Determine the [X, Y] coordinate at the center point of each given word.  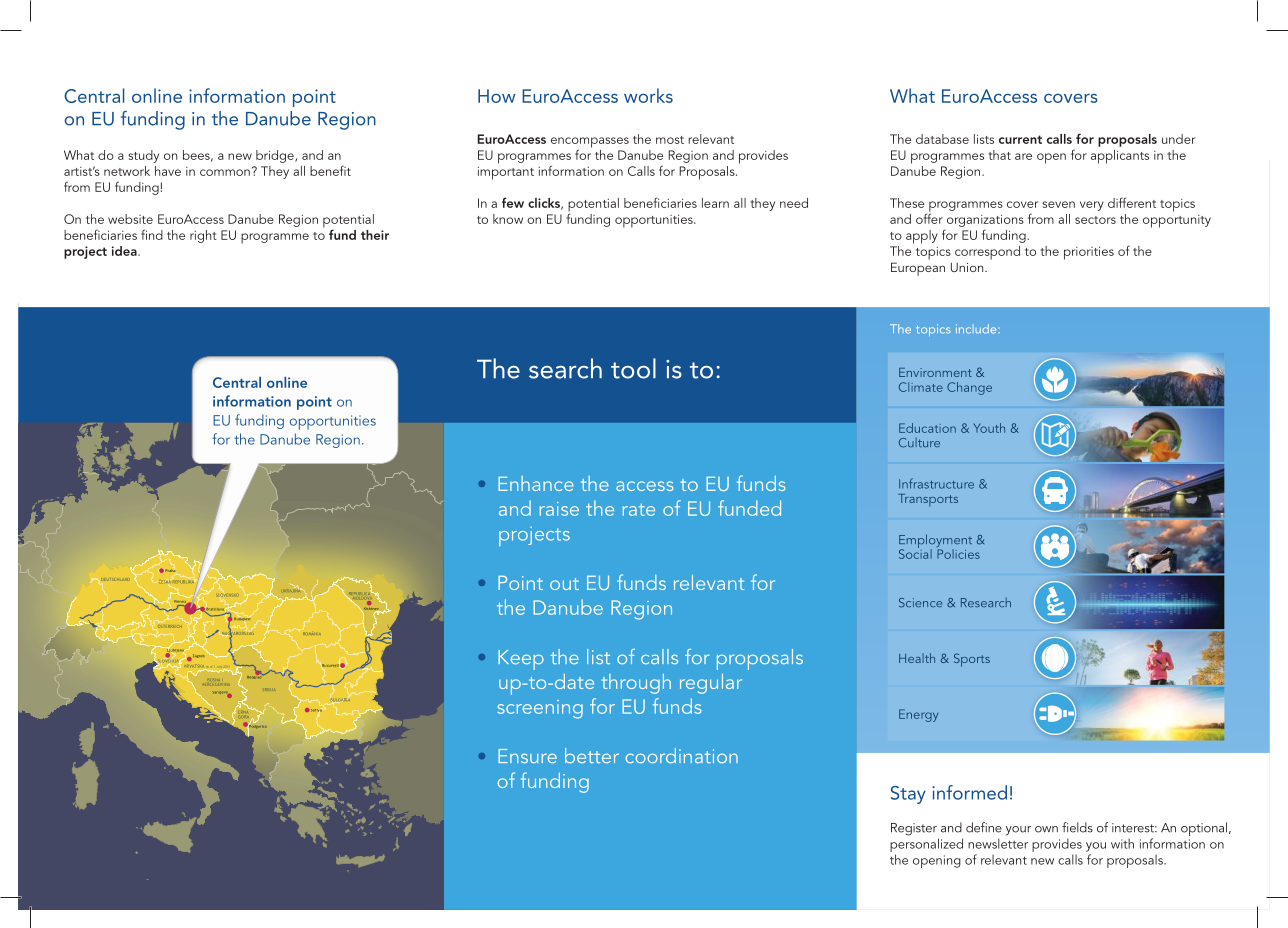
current [1020, 139]
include [976, 329]
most [670, 140]
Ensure [527, 756]
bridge [276, 156]
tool [633, 368]
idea [125, 251]
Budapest [243, 619]
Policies [958, 552]
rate [639, 510]
